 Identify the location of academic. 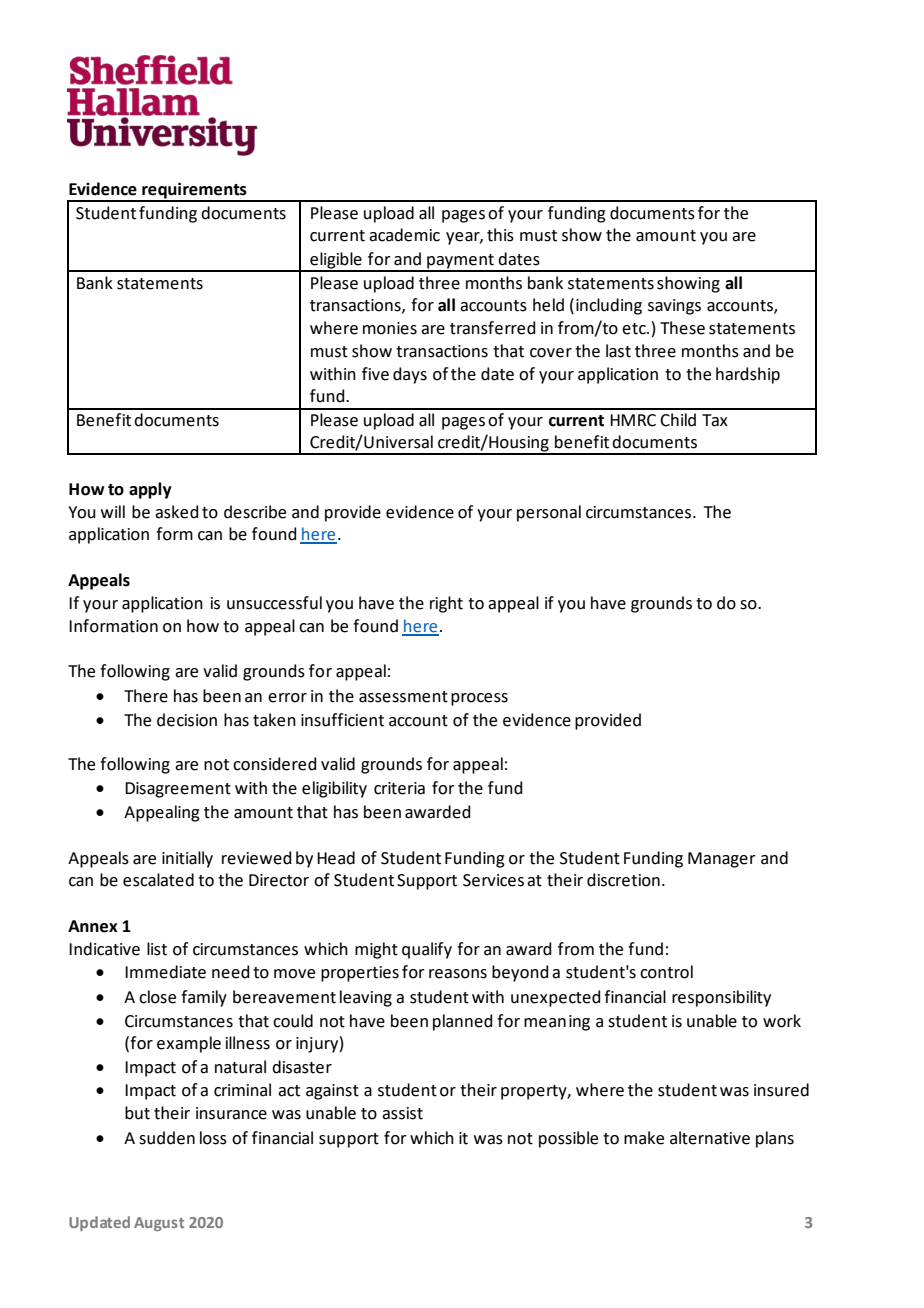
(404, 235).
